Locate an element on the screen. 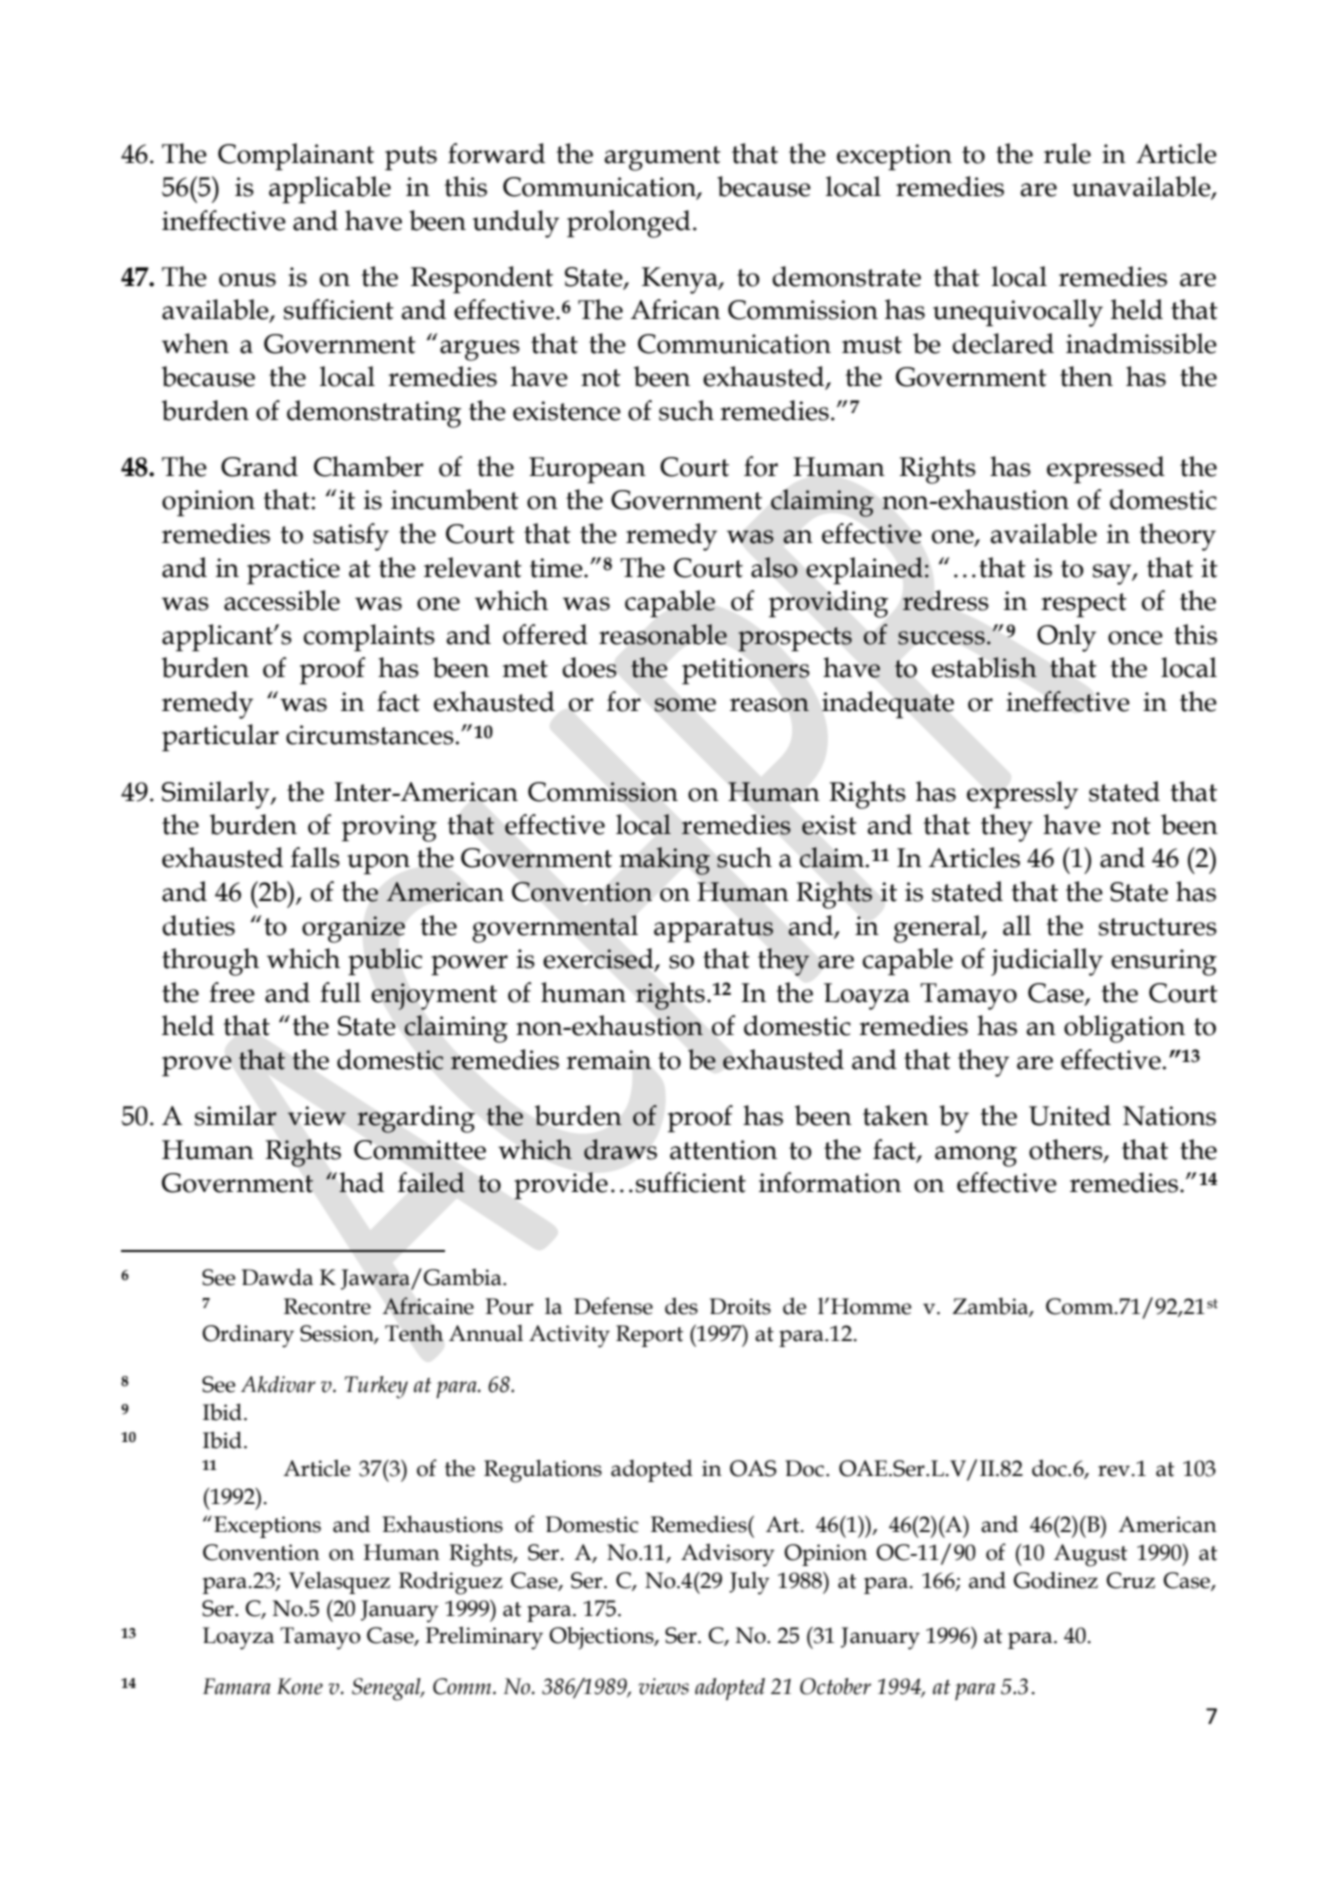 This screenshot has height=1894, width=1339. argument is located at coordinates (662, 158).
